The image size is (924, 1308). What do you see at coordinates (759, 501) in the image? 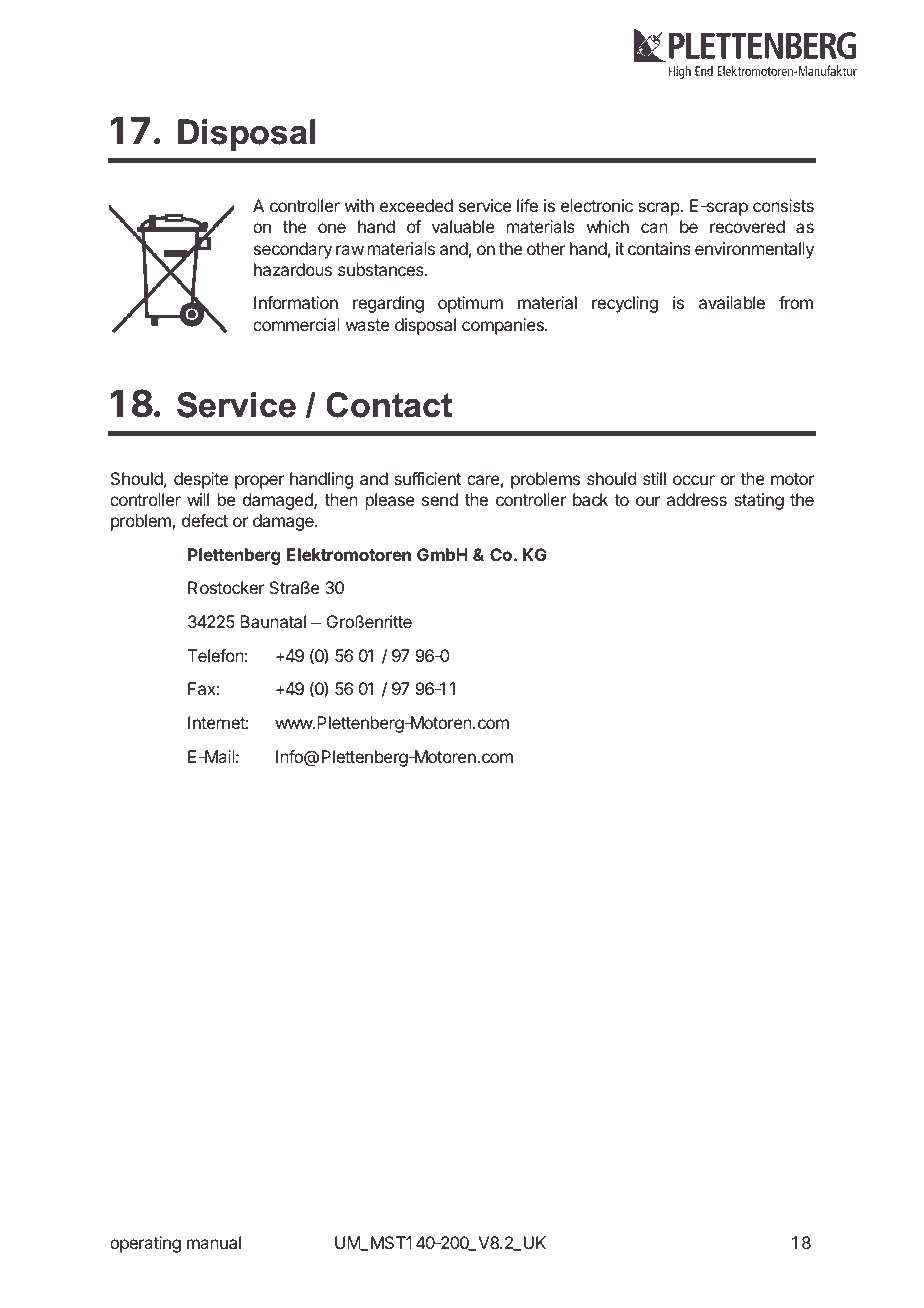
I see `stating` at bounding box center [759, 501].
